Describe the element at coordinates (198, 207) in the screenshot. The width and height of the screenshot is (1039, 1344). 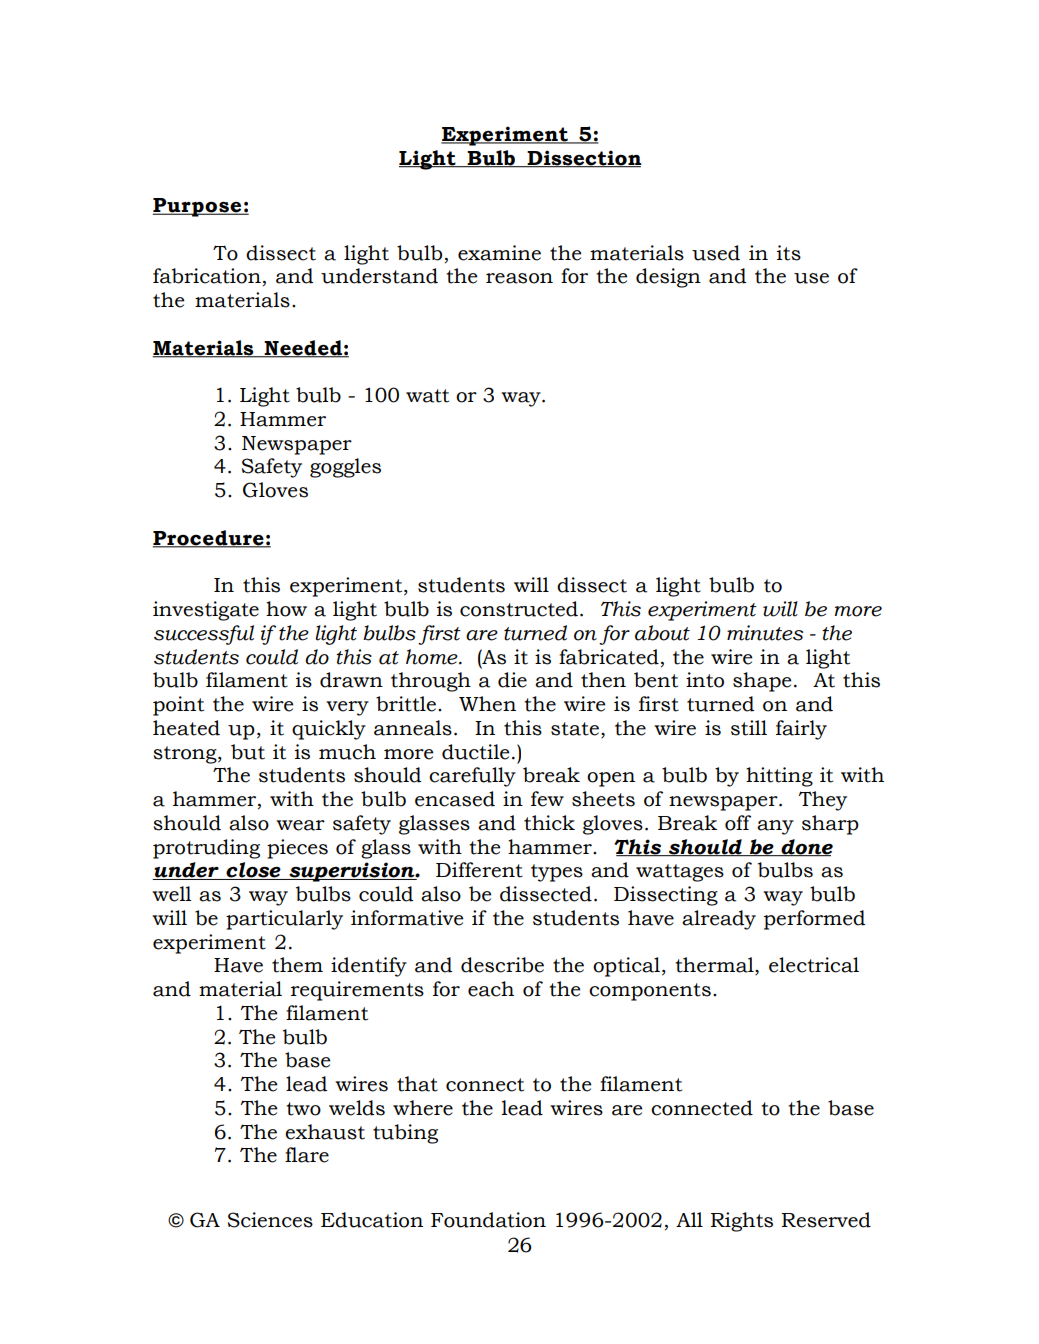
I see `Purpose` at that location.
